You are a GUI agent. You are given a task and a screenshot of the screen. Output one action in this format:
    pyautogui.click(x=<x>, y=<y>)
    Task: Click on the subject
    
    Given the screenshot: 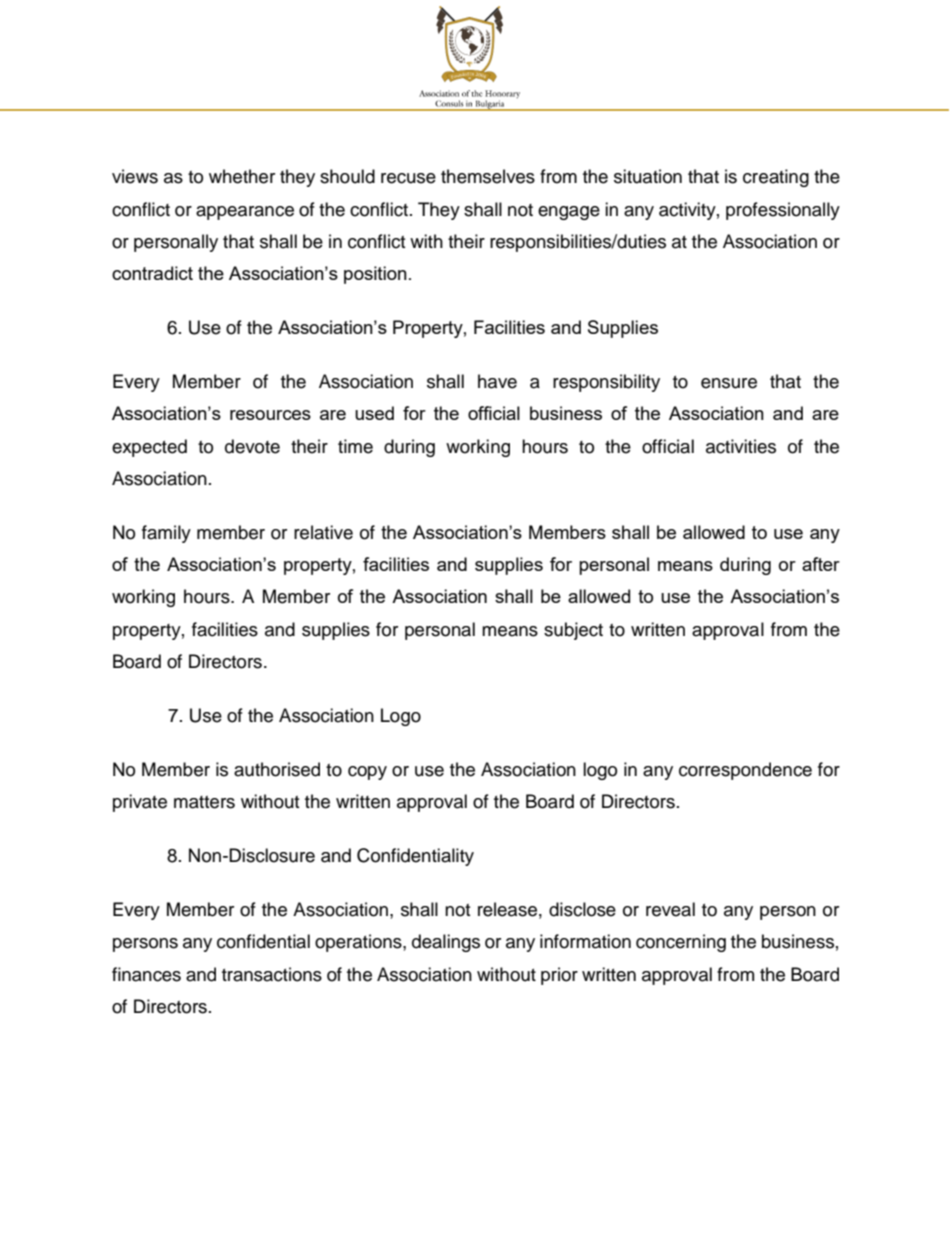 What is the action you would take?
    pyautogui.click(x=573, y=631)
